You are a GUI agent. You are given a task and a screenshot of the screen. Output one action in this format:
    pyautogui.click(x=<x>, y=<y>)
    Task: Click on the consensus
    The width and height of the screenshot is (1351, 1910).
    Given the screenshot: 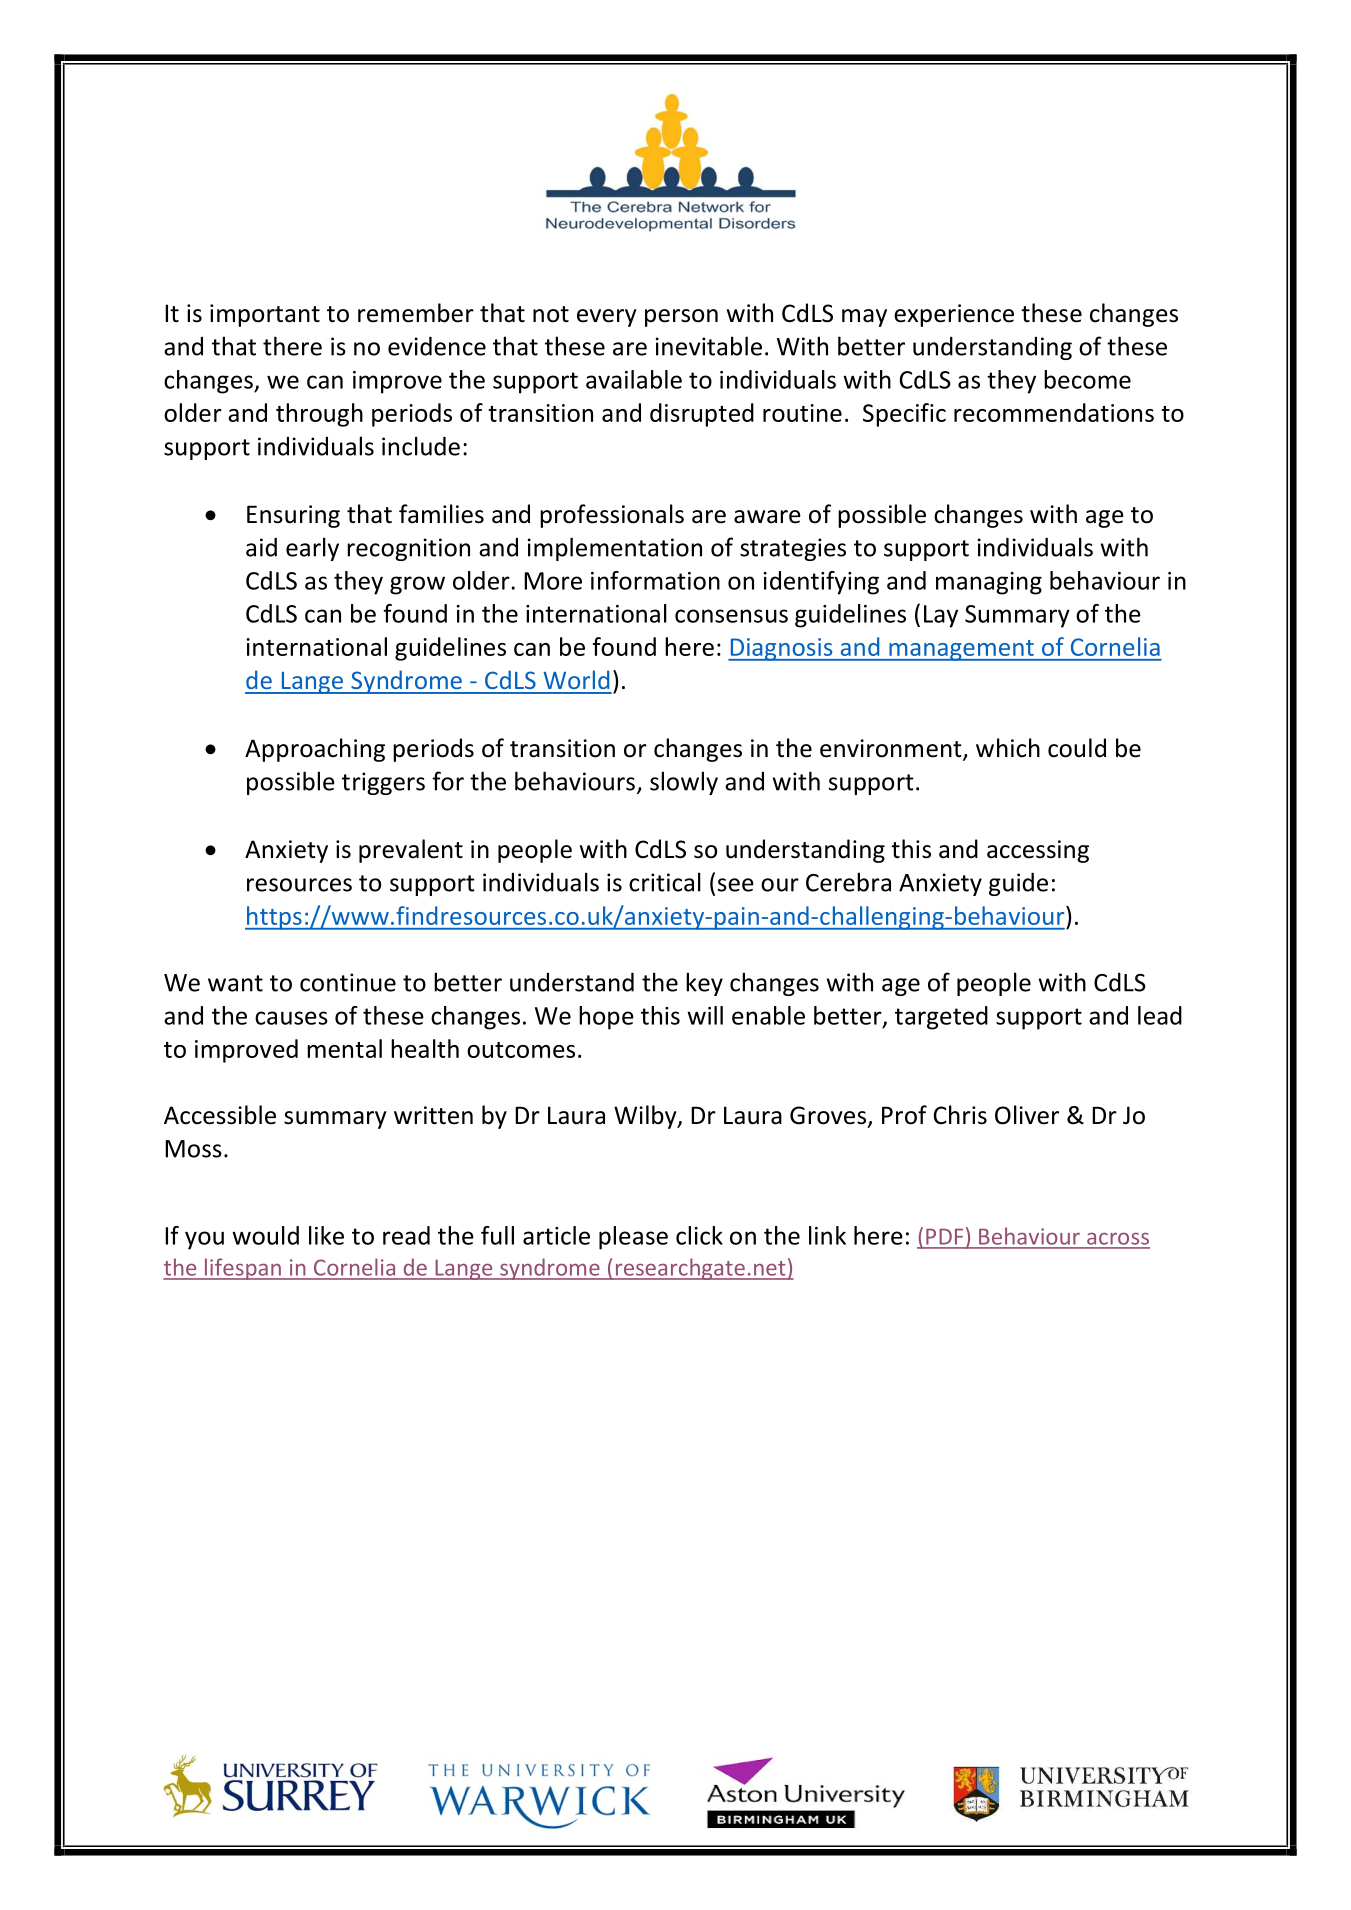 What is the action you would take?
    pyautogui.click(x=731, y=616)
